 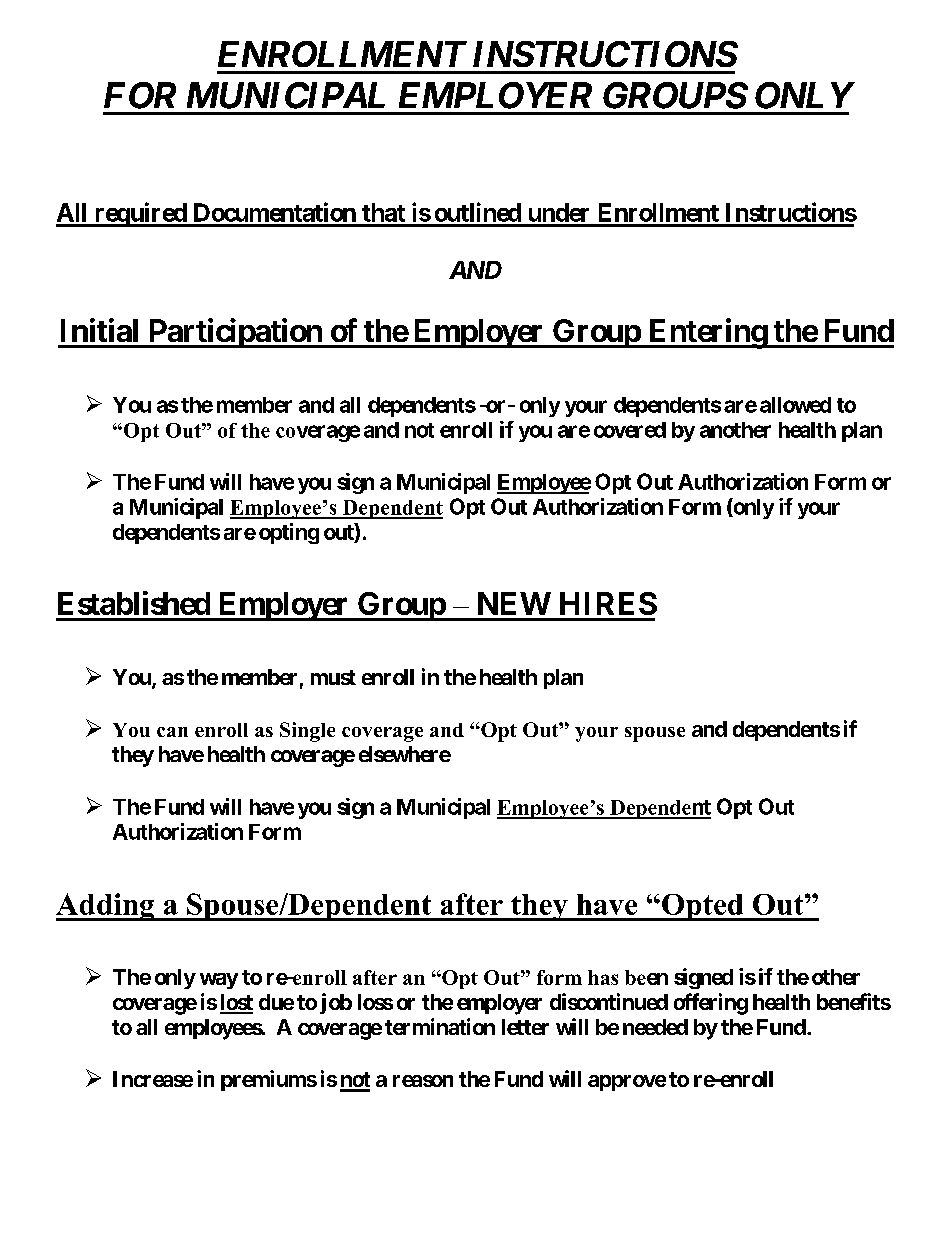 I want to click on opting, so click(x=289, y=533).
